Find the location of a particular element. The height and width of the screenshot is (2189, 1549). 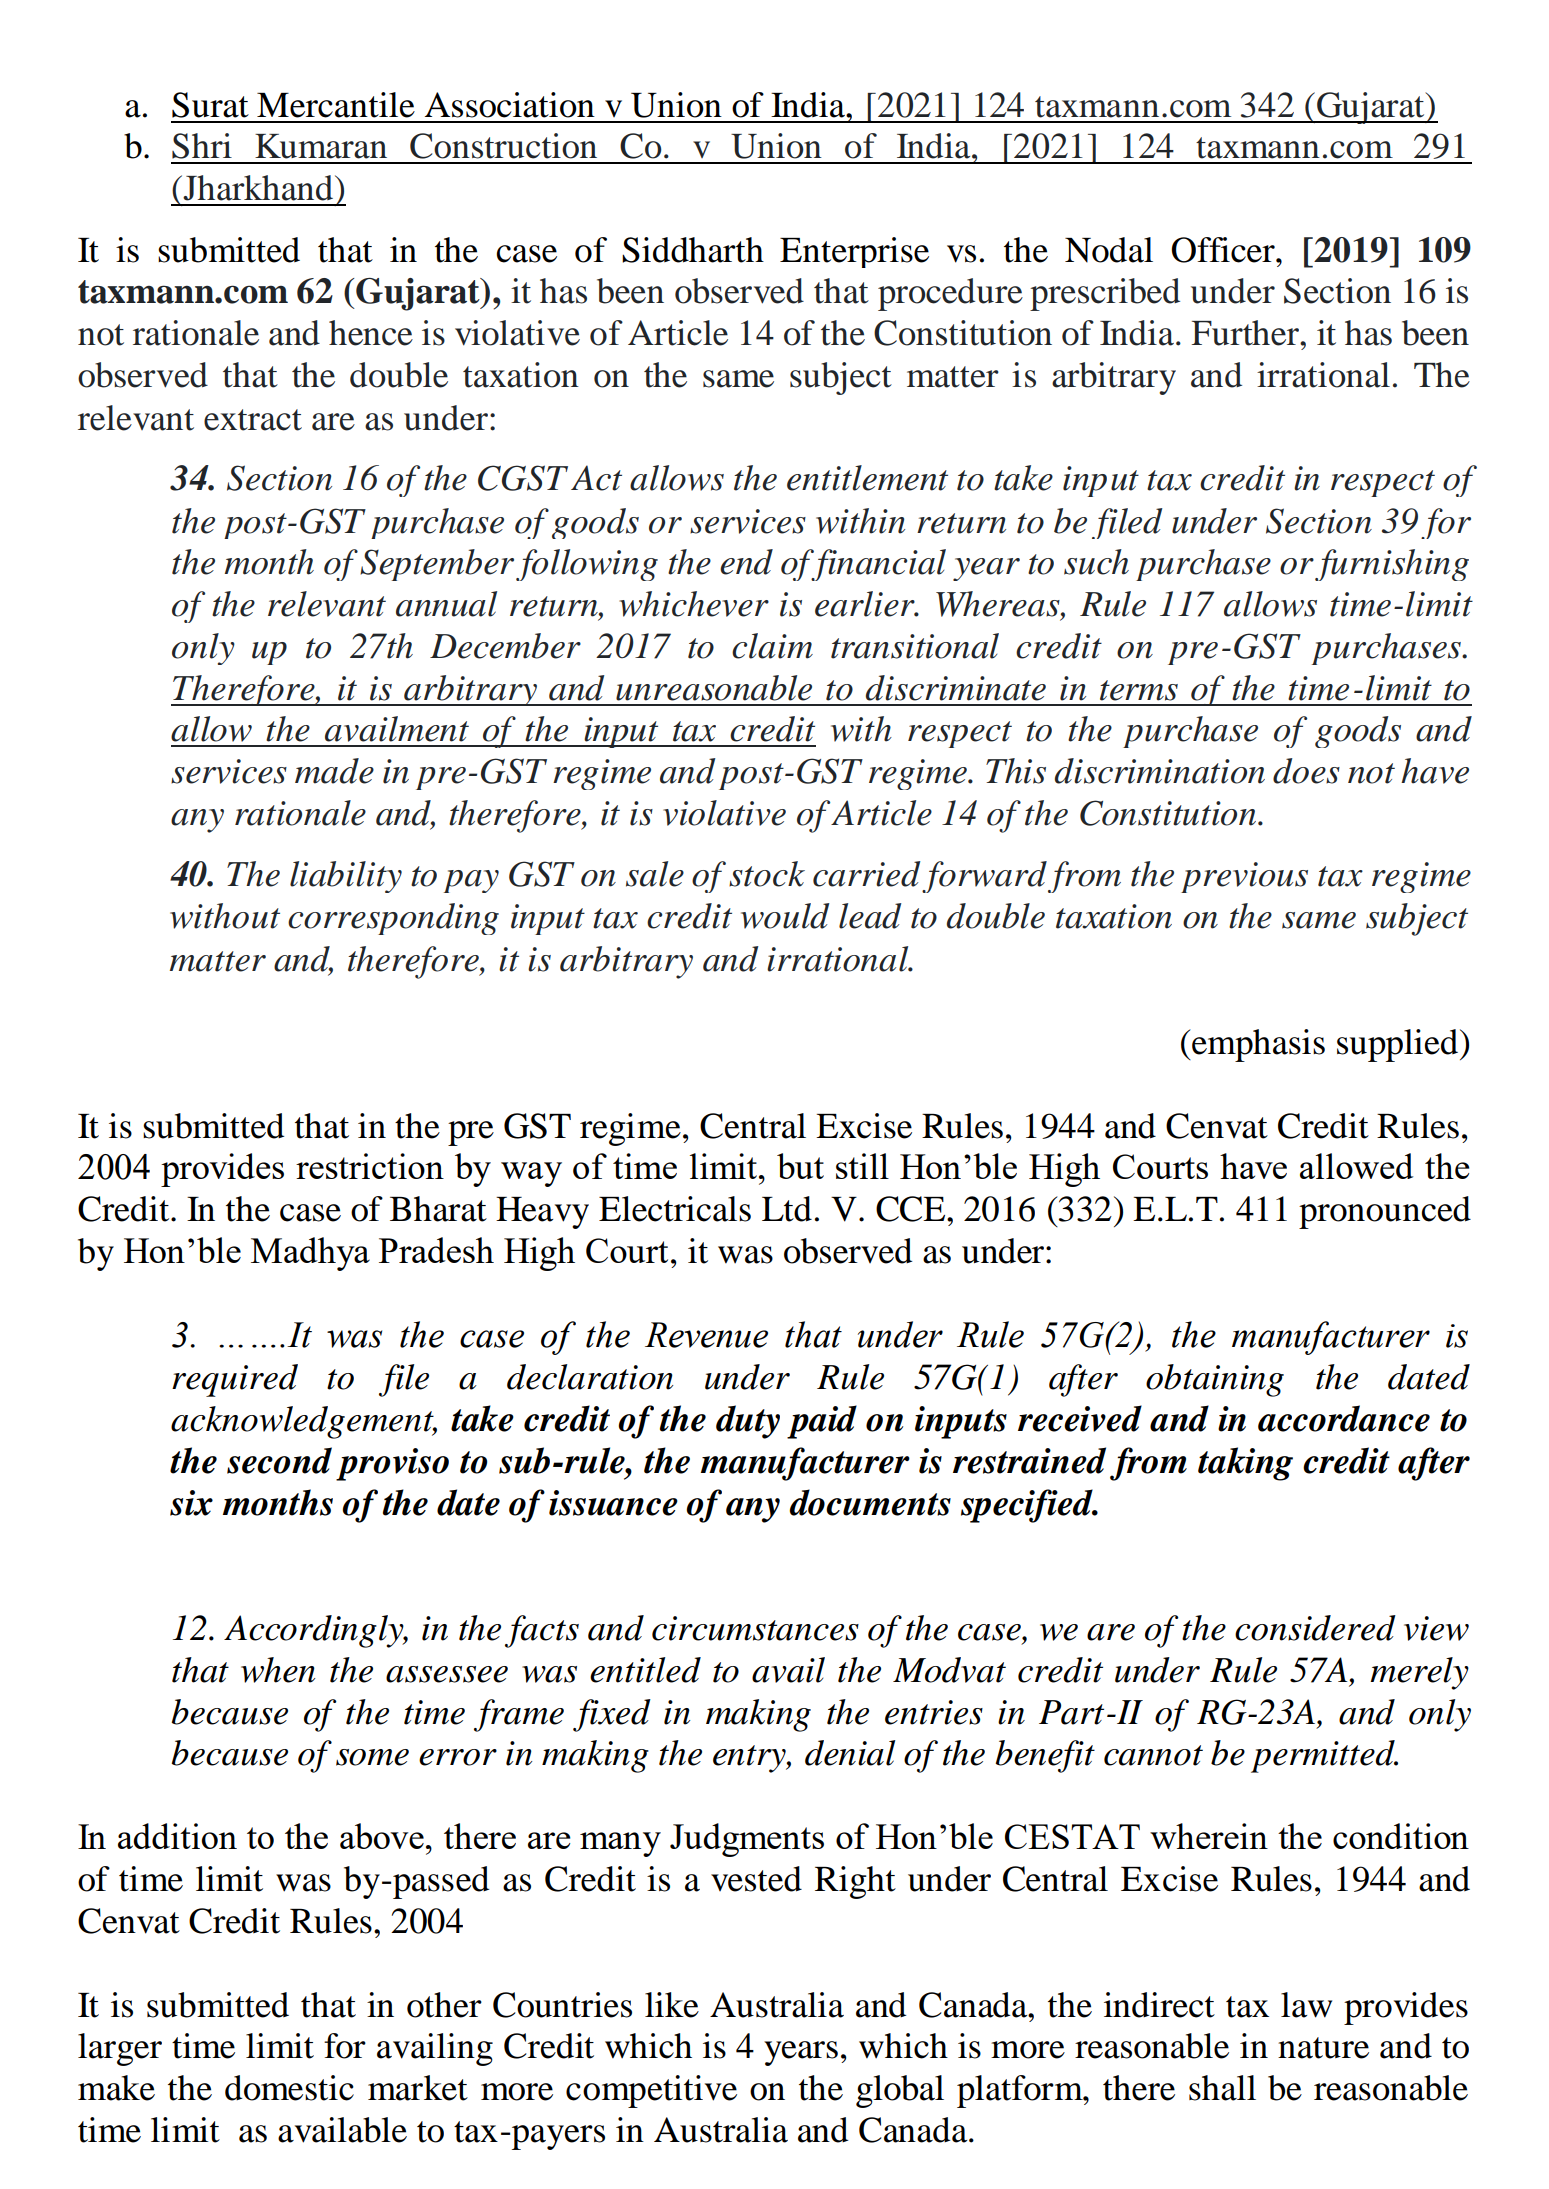

accordance is located at coordinates (1344, 1418).
